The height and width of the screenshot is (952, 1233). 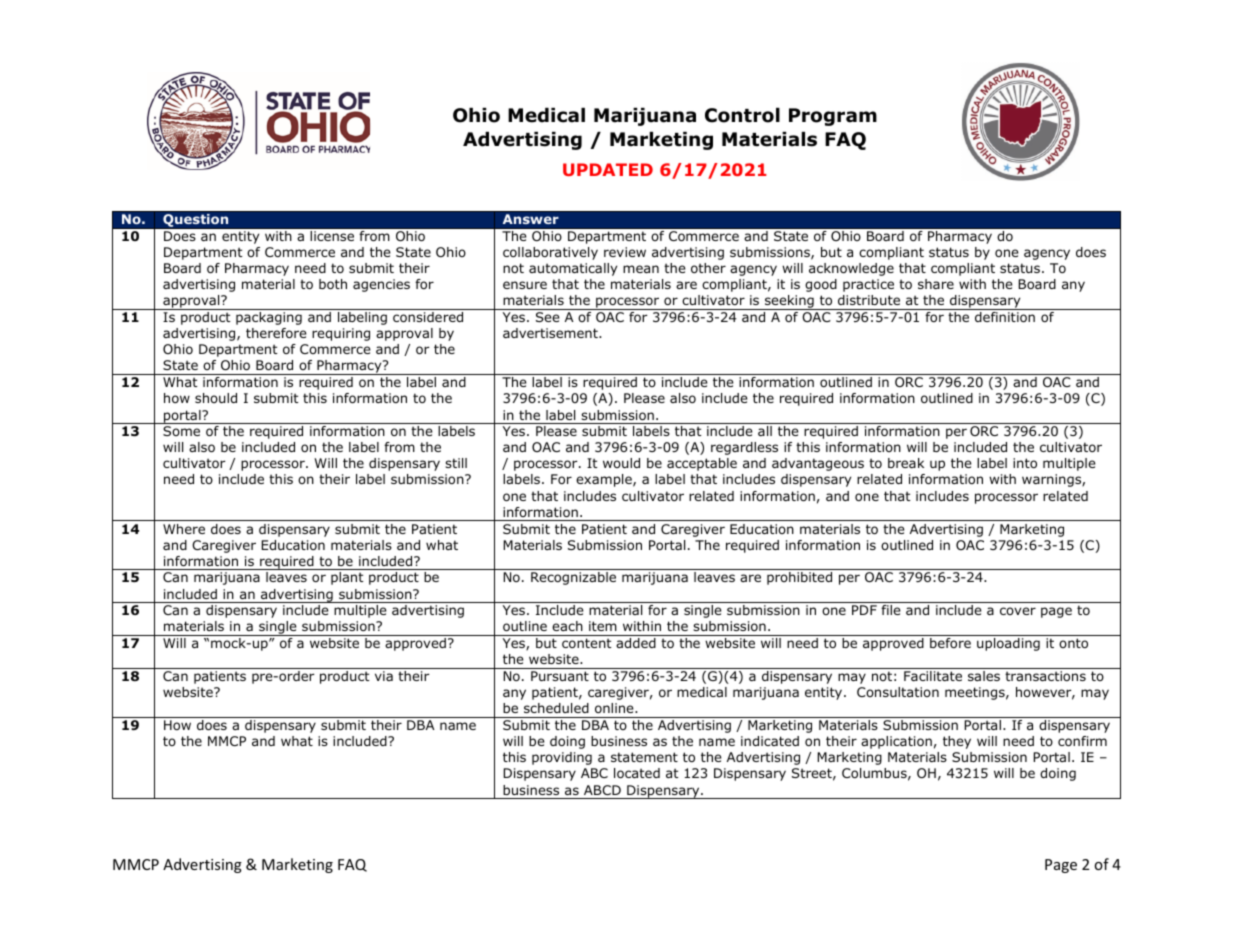 What do you see at coordinates (181, 431) in the screenshot?
I see `Some` at bounding box center [181, 431].
